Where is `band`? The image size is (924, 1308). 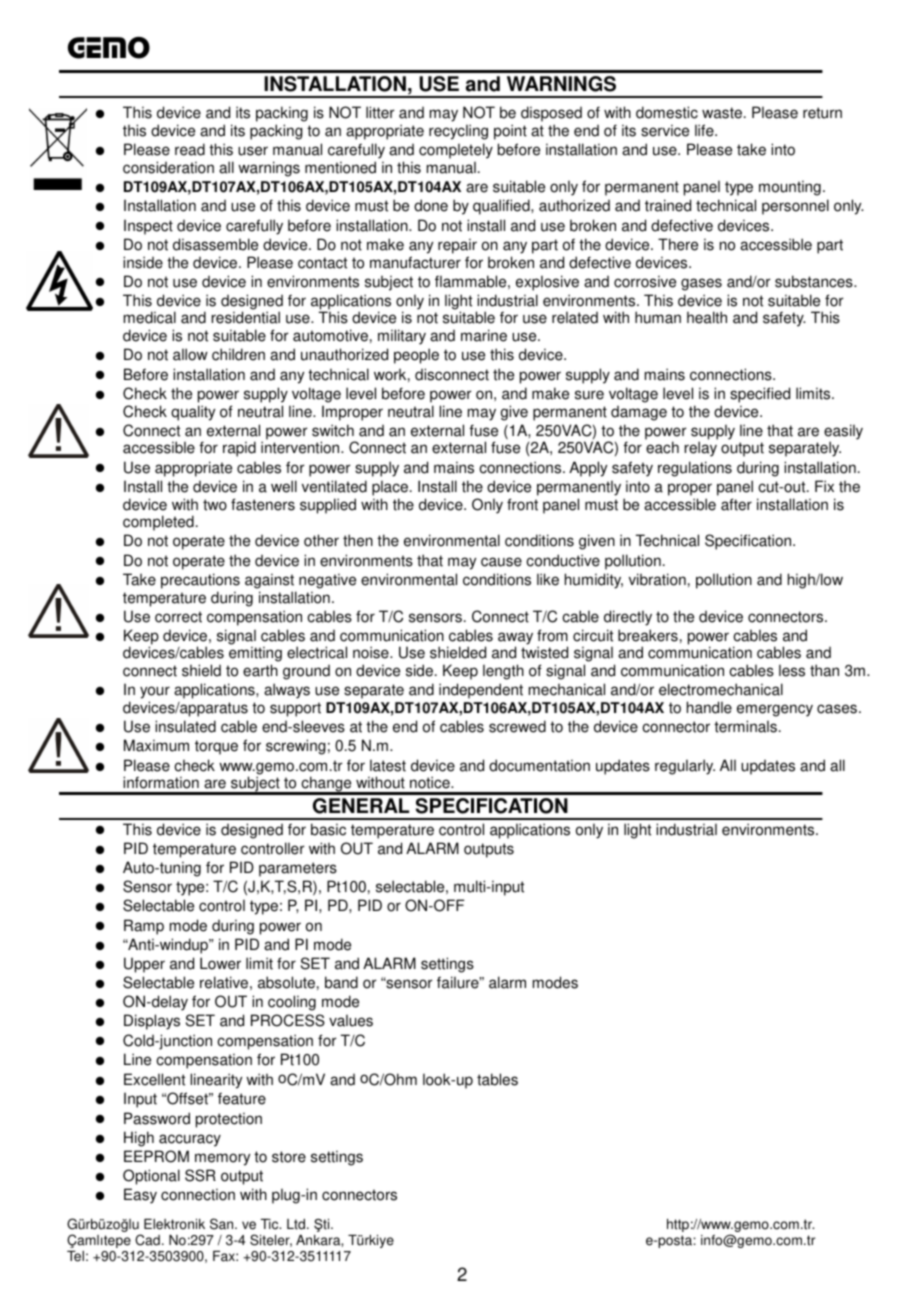
band is located at coordinates (341, 982).
